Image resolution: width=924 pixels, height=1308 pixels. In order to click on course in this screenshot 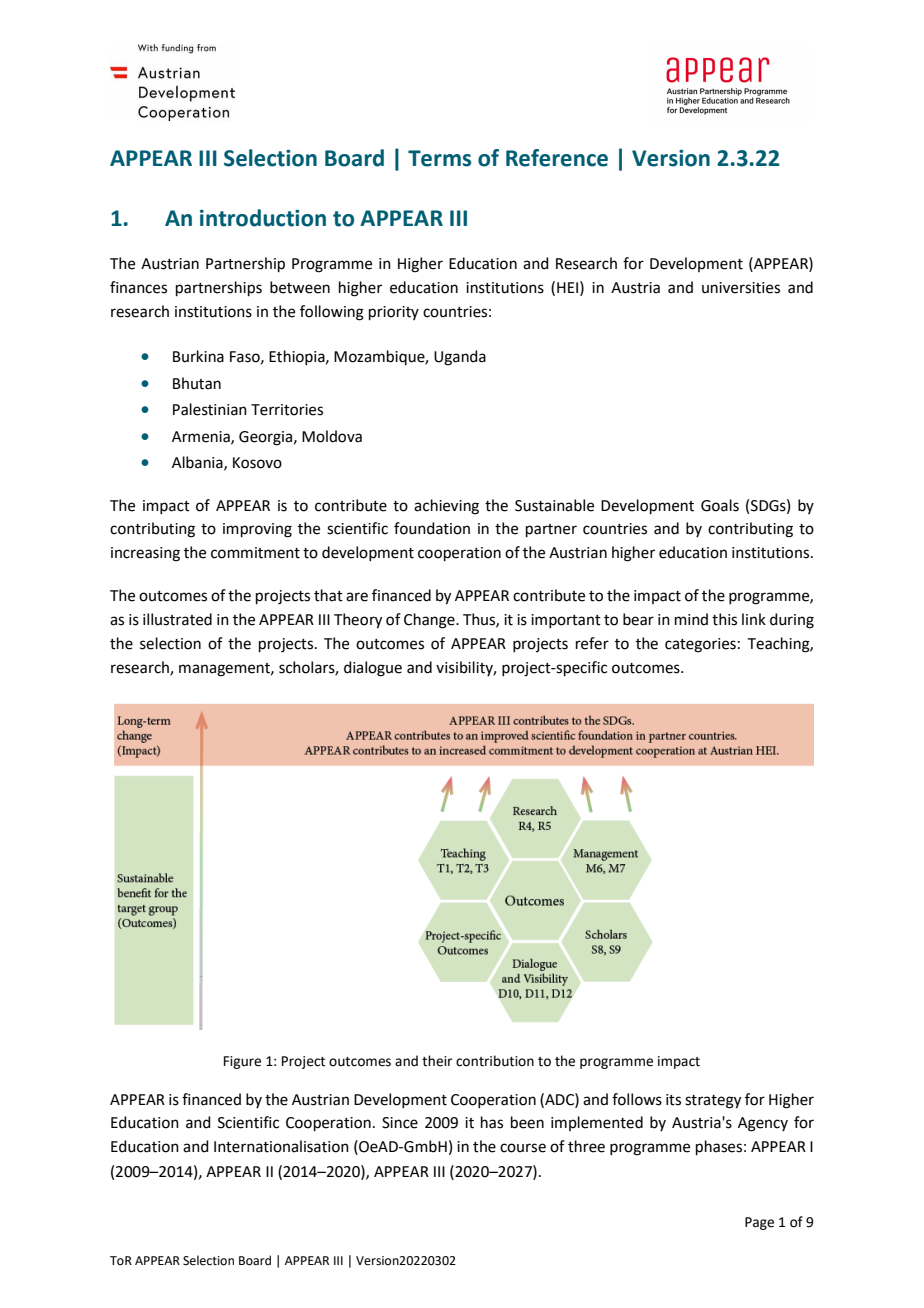, I will do `click(523, 1148)`.
